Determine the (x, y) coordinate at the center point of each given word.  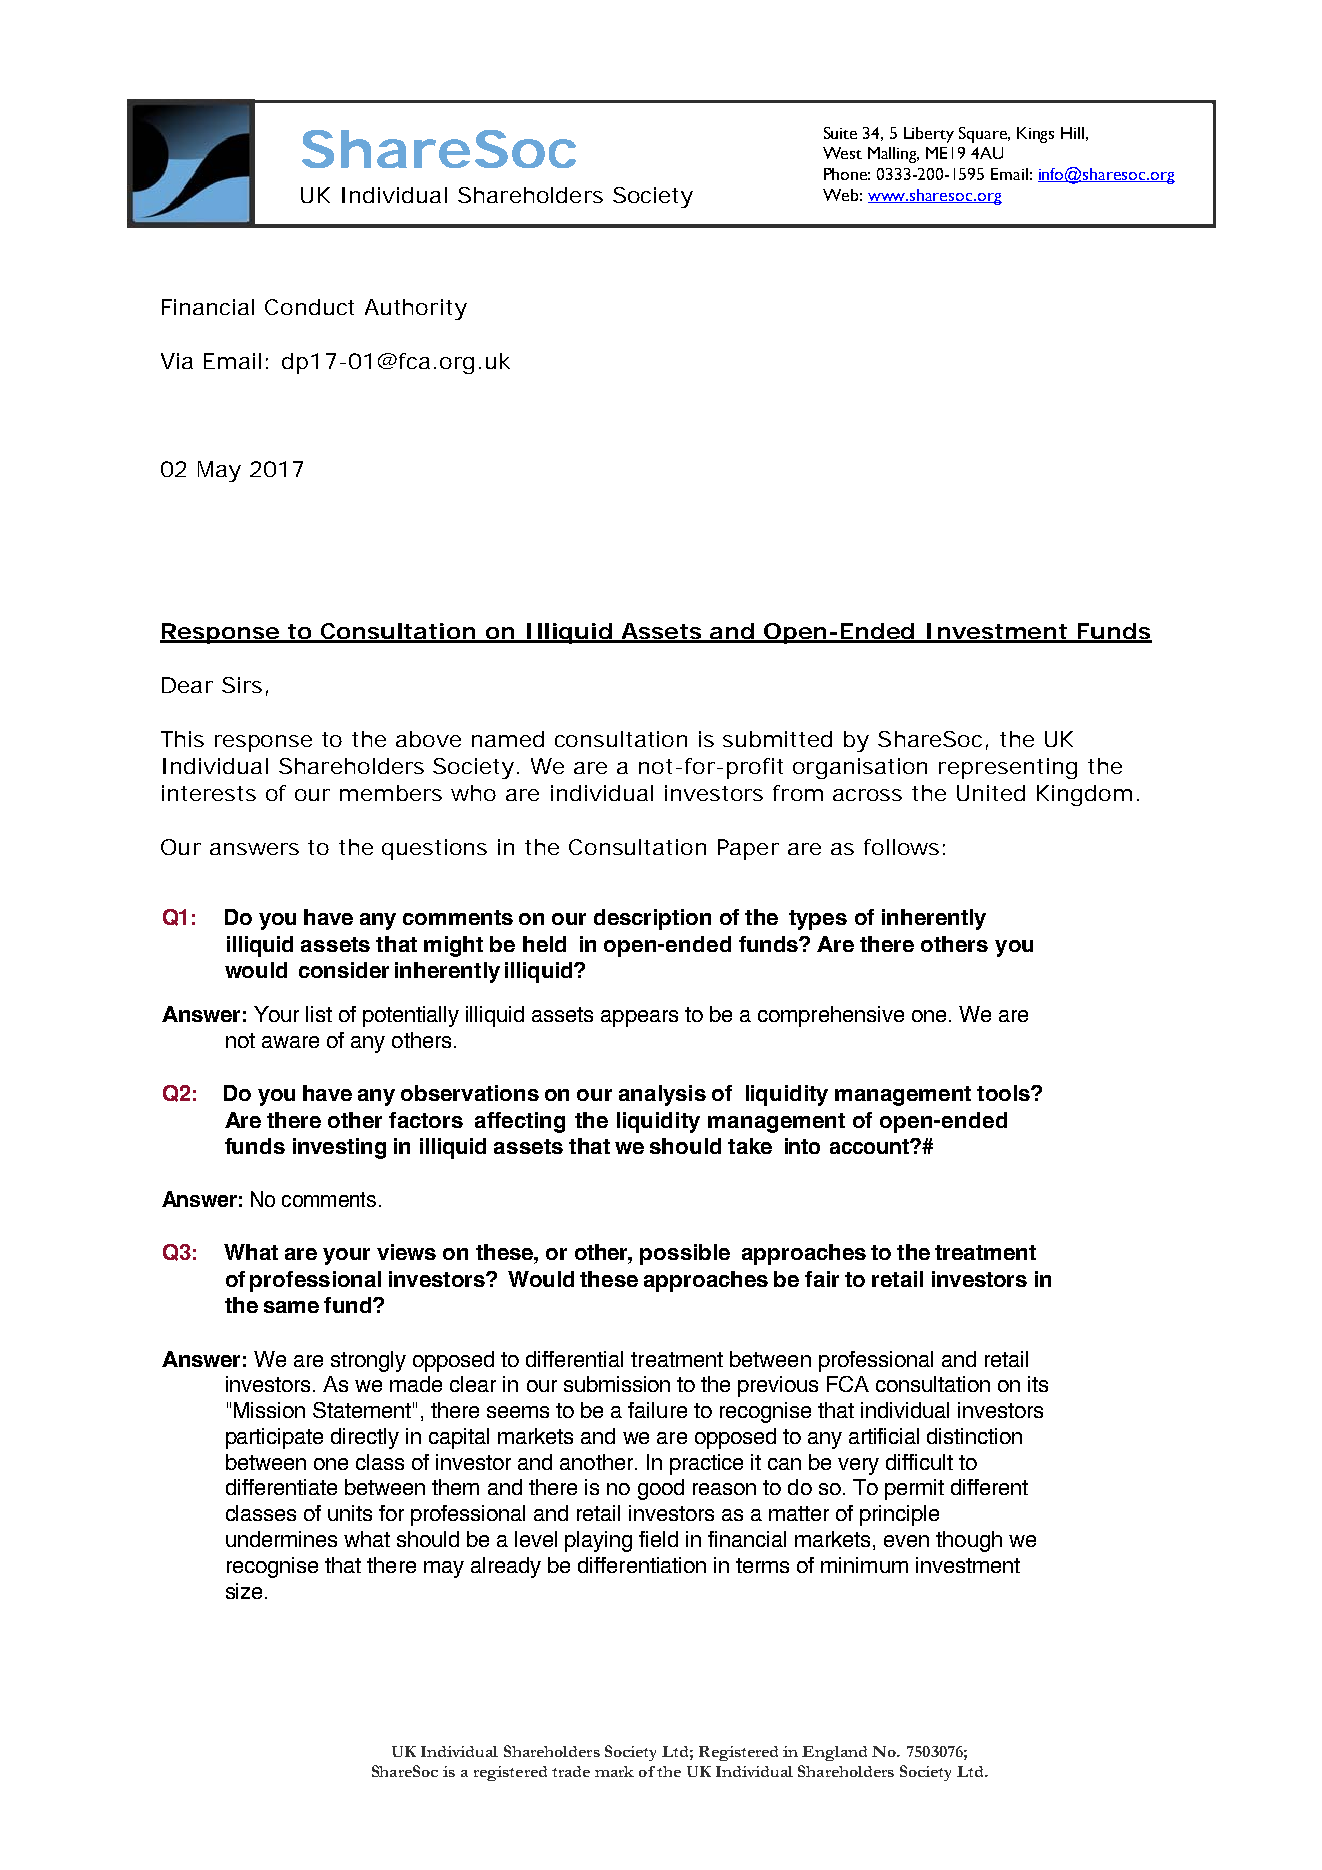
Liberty (929, 135)
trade (571, 1771)
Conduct (309, 307)
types (818, 920)
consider (344, 970)
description (652, 919)
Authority (416, 309)
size (244, 1591)
